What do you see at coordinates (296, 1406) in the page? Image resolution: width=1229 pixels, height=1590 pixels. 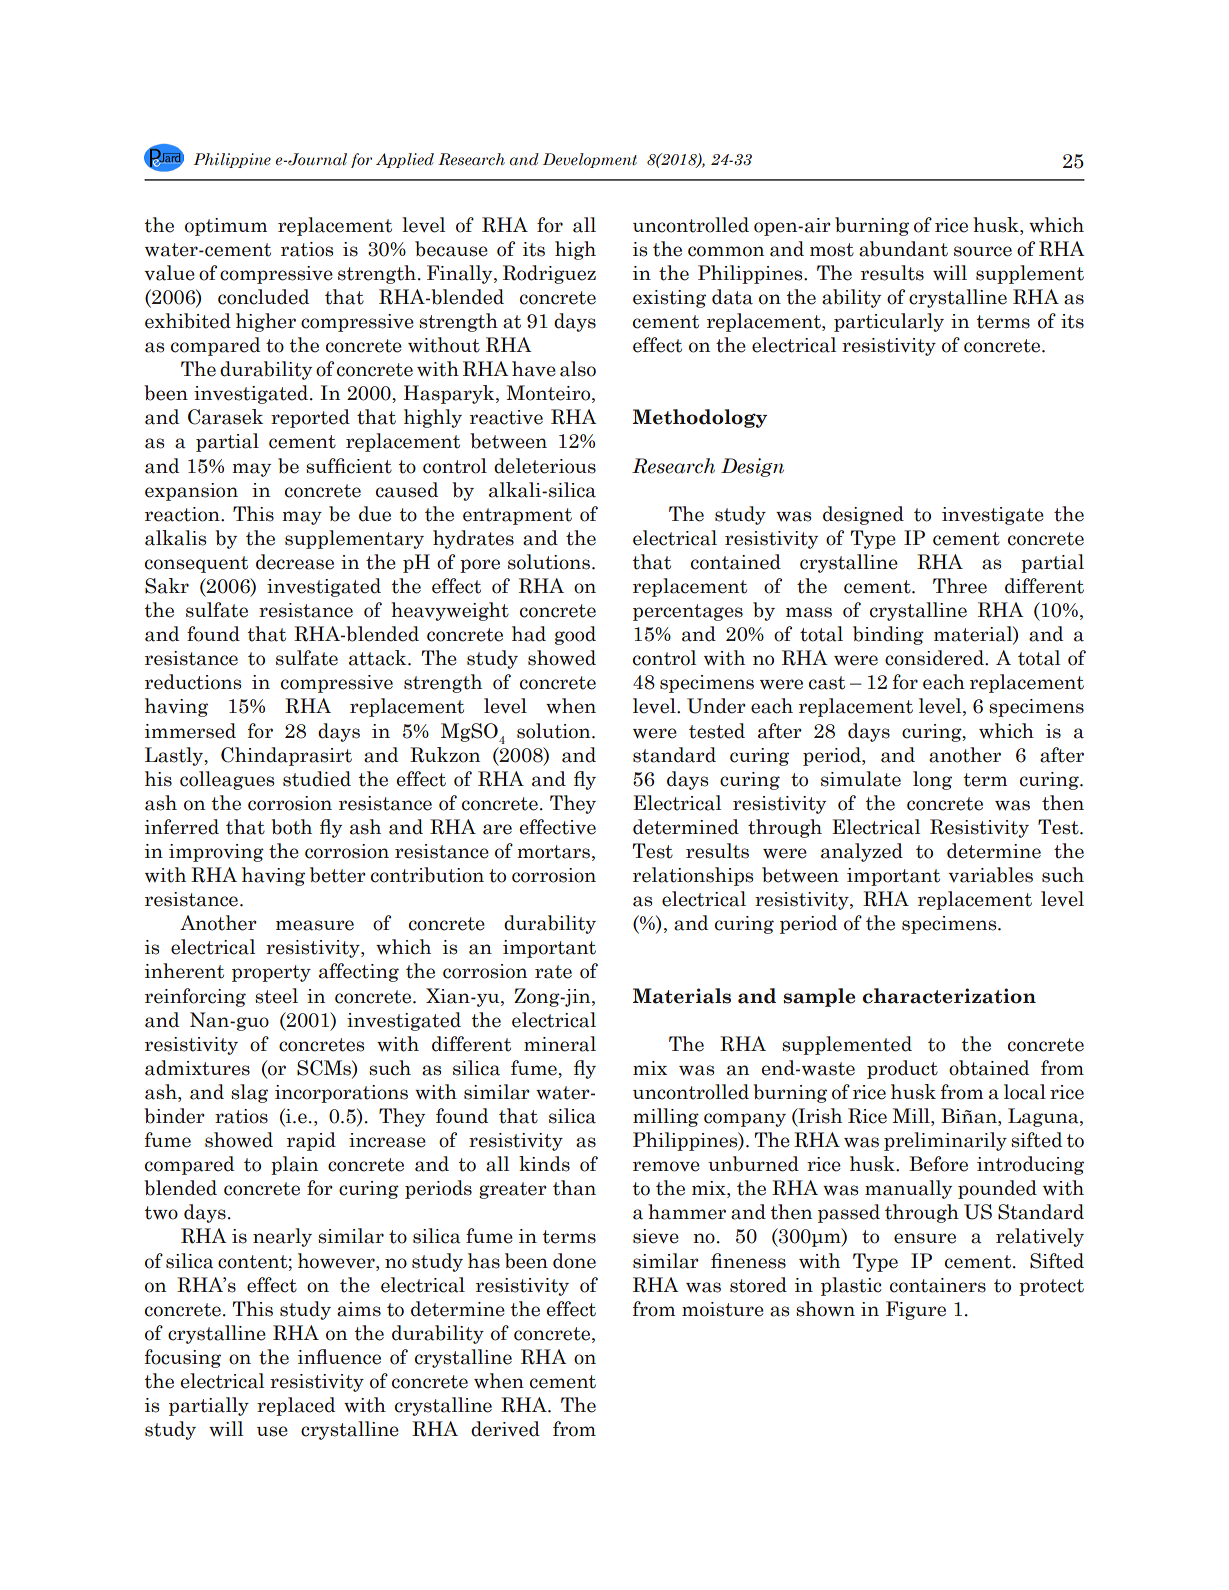 I see `replaced` at bounding box center [296, 1406].
